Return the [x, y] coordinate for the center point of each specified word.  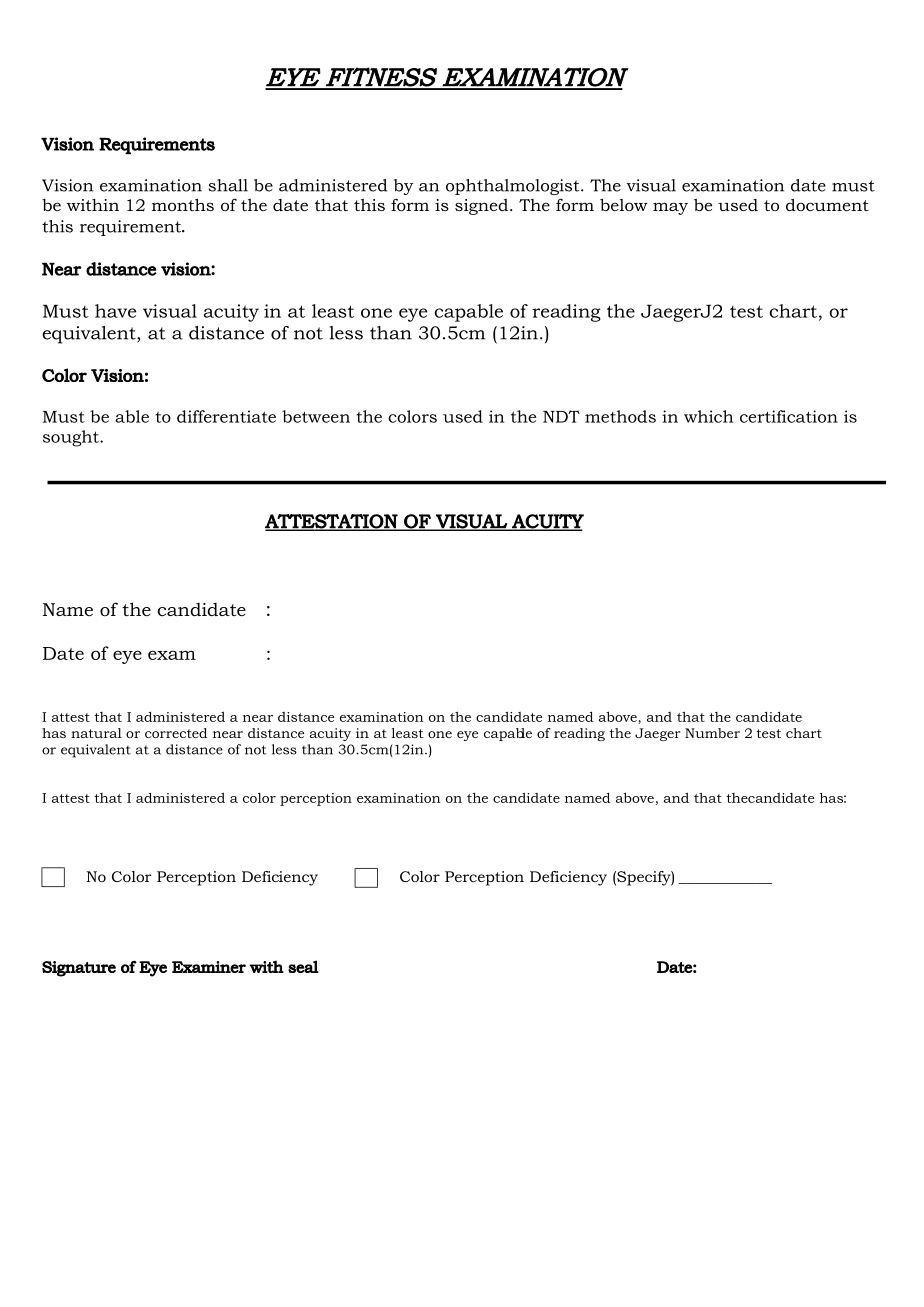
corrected [176, 733]
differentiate [226, 416]
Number [712, 733]
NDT [561, 416]
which [708, 416]
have [115, 311]
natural [96, 733]
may [670, 208]
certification [789, 416]
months [183, 204]
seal [303, 966]
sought [72, 438]
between [316, 416]
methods [620, 416]
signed [483, 207]
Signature [79, 969]
